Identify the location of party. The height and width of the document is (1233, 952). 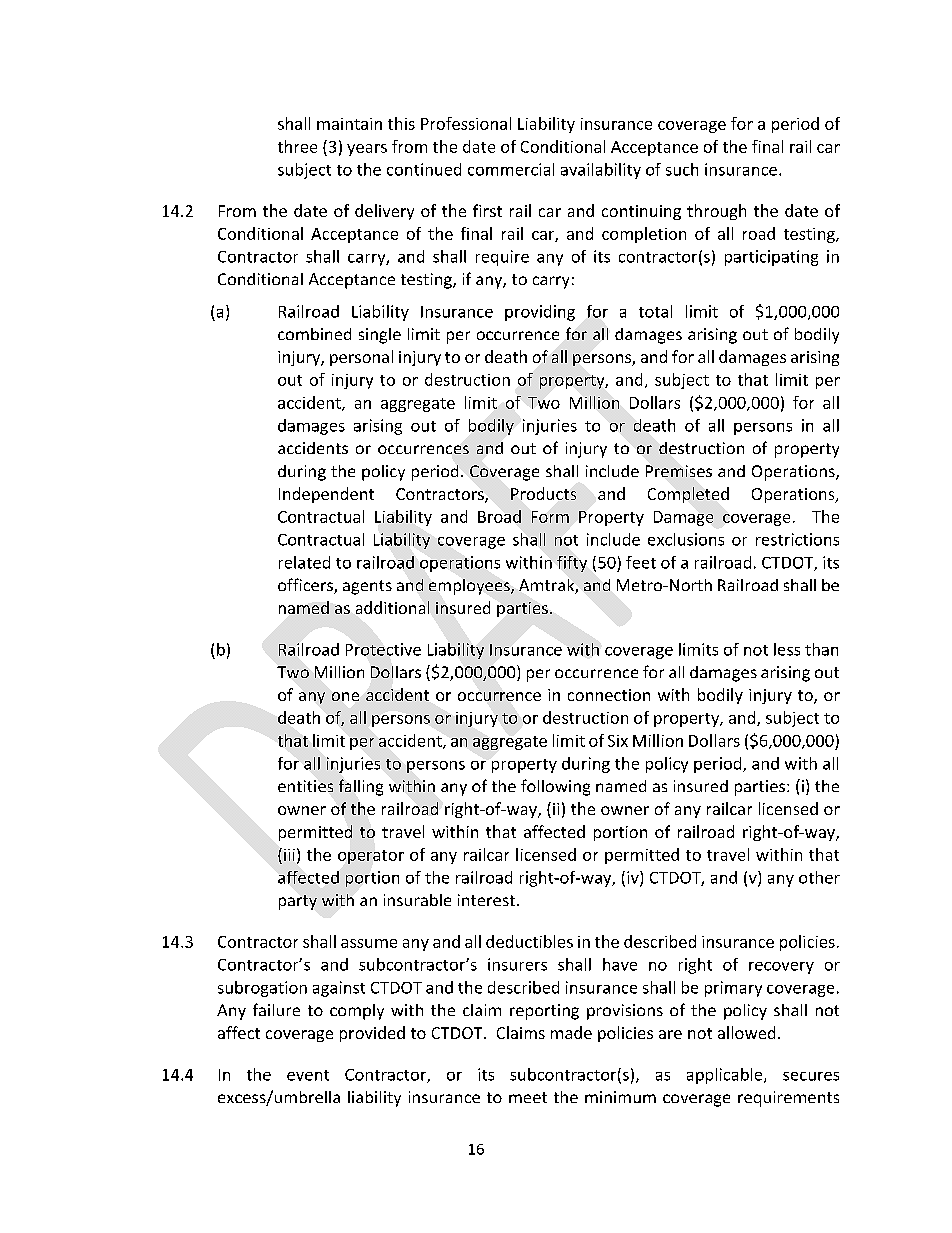
(298, 902).
